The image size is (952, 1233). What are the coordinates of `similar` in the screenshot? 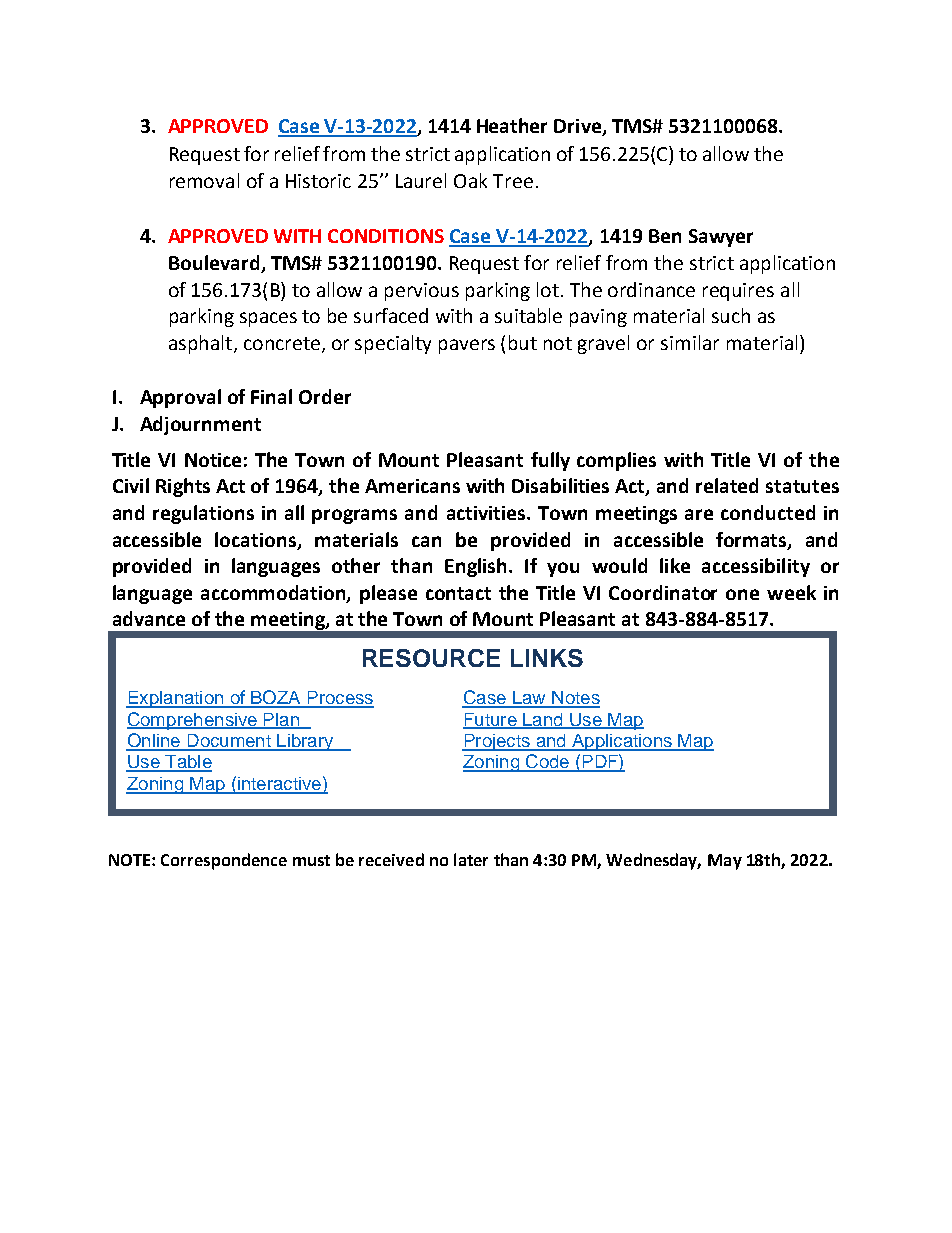 It's located at (690, 342).
